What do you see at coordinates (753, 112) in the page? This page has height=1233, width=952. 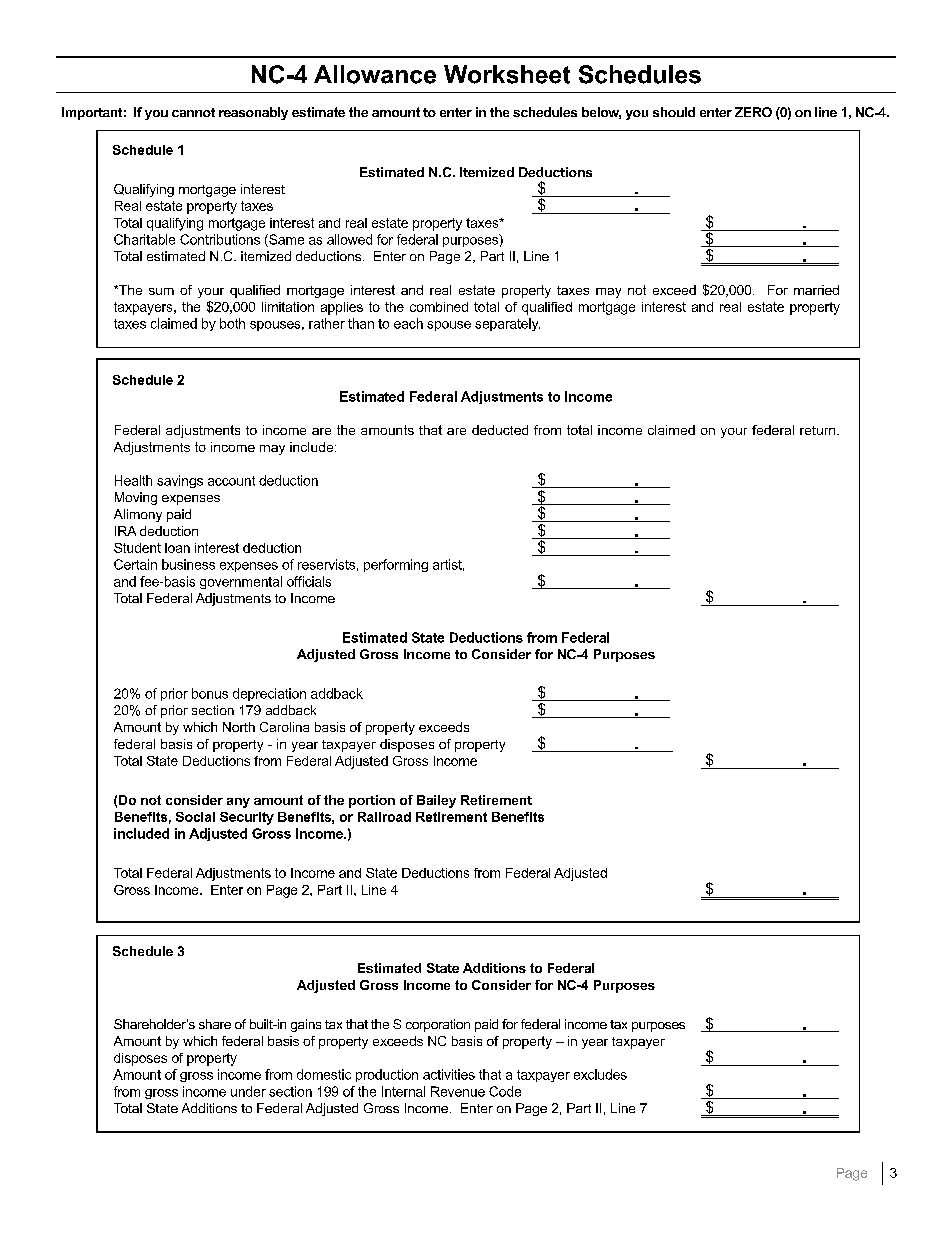 I see `ZERO` at bounding box center [753, 112].
